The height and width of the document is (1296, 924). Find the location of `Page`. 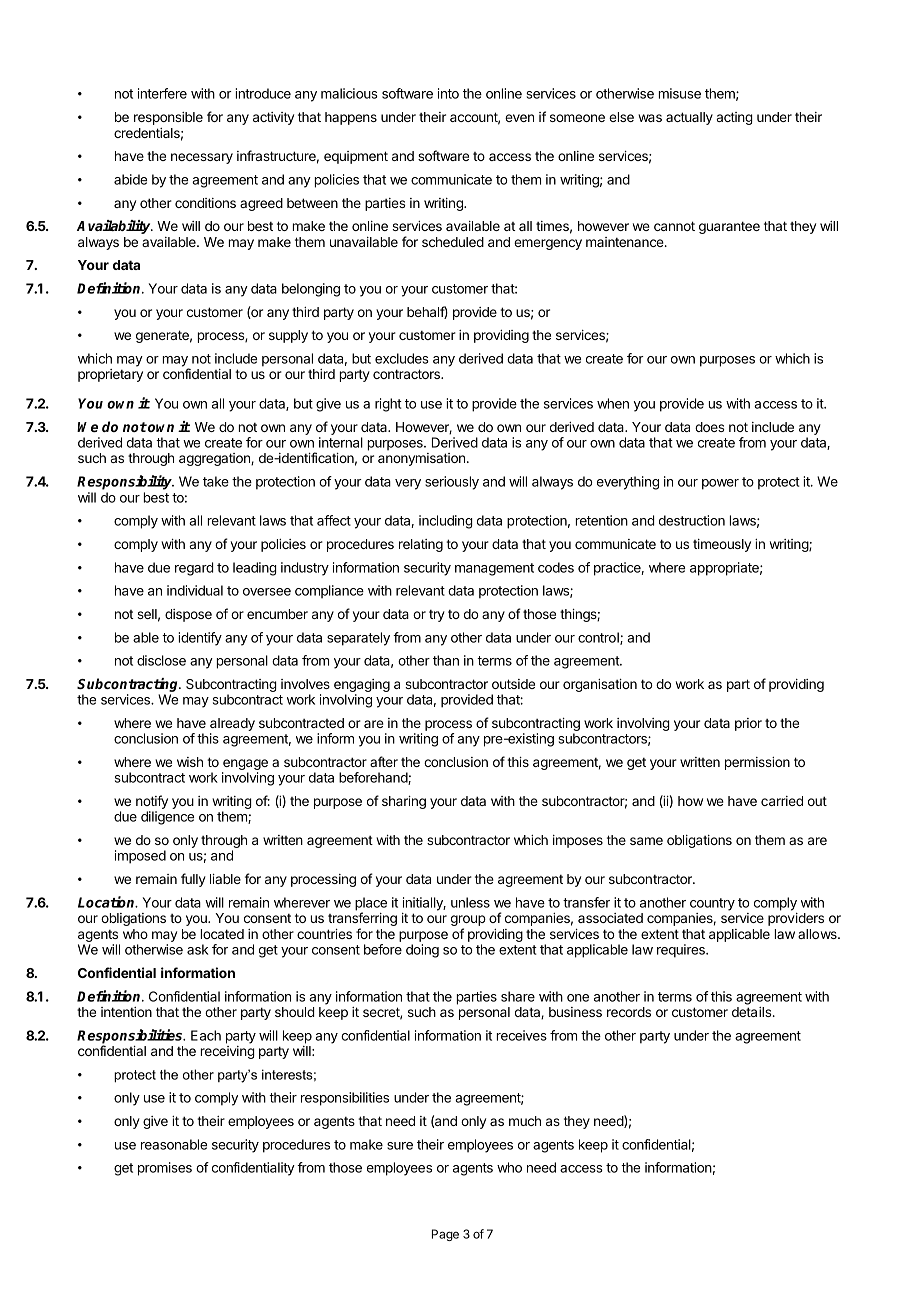

Page is located at coordinates (445, 1235).
